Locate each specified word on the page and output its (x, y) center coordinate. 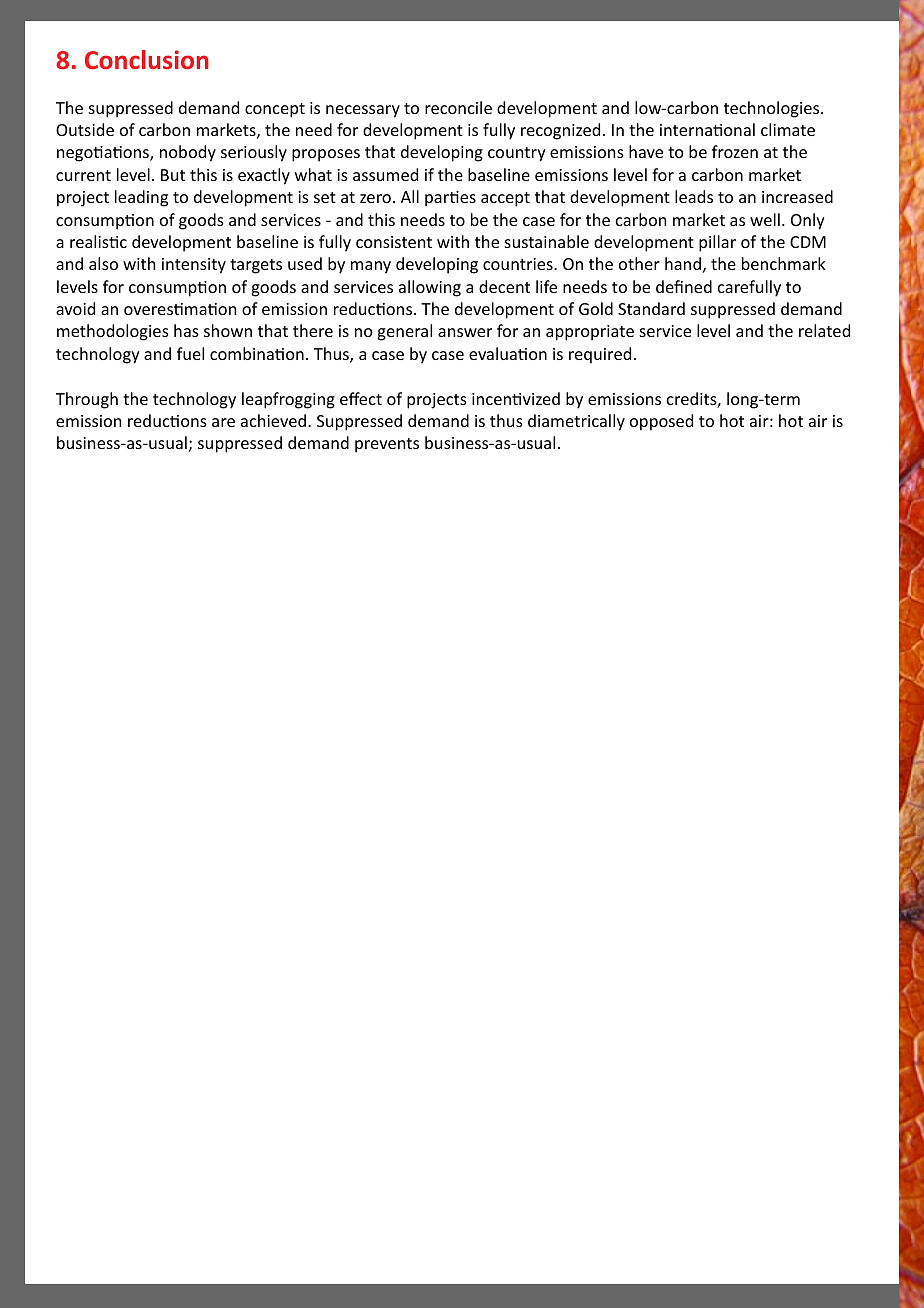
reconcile (458, 107)
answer (465, 332)
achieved (273, 420)
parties (450, 199)
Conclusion (147, 59)
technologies (773, 109)
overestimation (180, 309)
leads (694, 196)
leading (141, 198)
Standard (651, 308)
